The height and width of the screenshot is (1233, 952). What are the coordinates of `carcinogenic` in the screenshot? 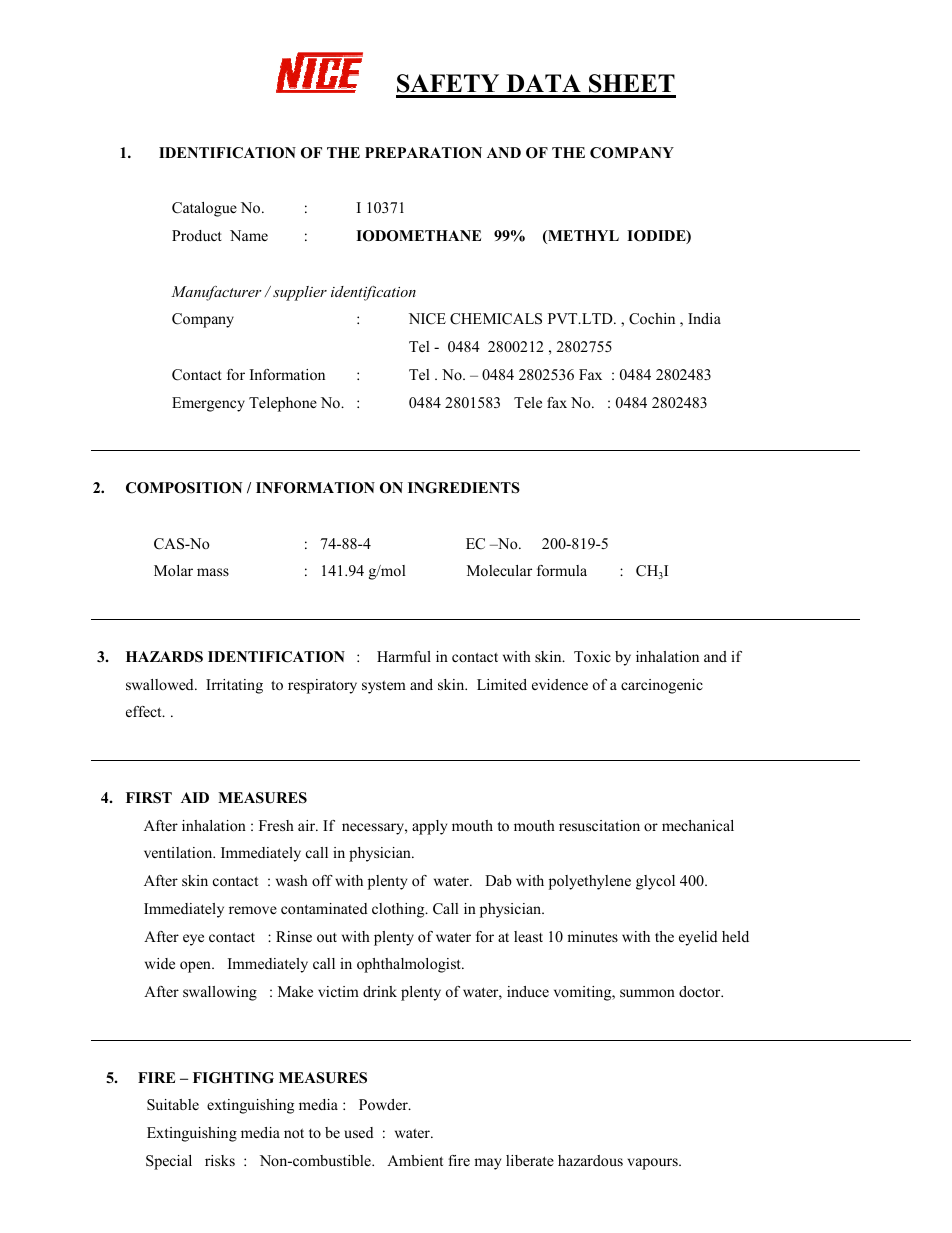 It's located at (662, 686).
